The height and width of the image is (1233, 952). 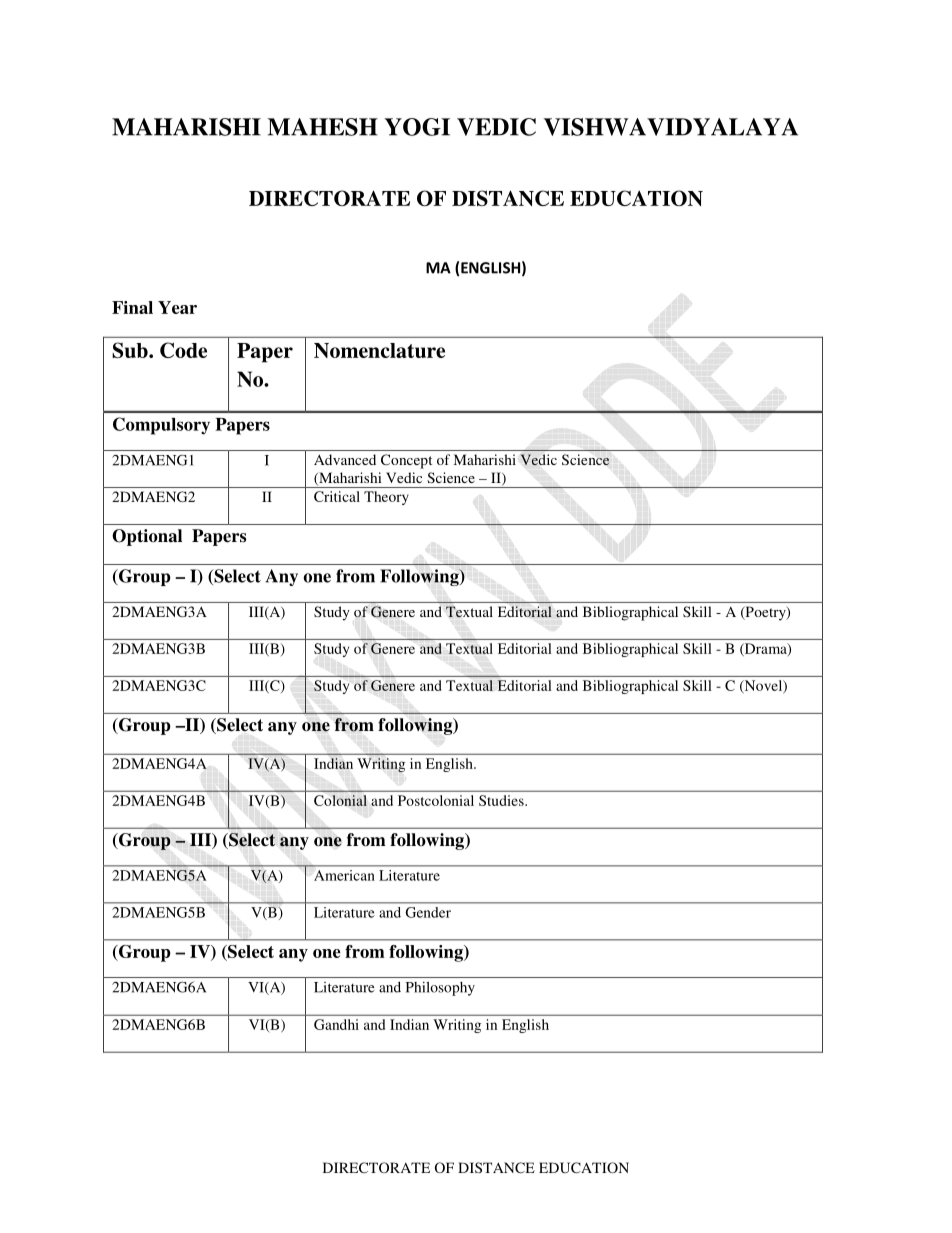 What do you see at coordinates (337, 496) in the image?
I see `Critical` at bounding box center [337, 496].
